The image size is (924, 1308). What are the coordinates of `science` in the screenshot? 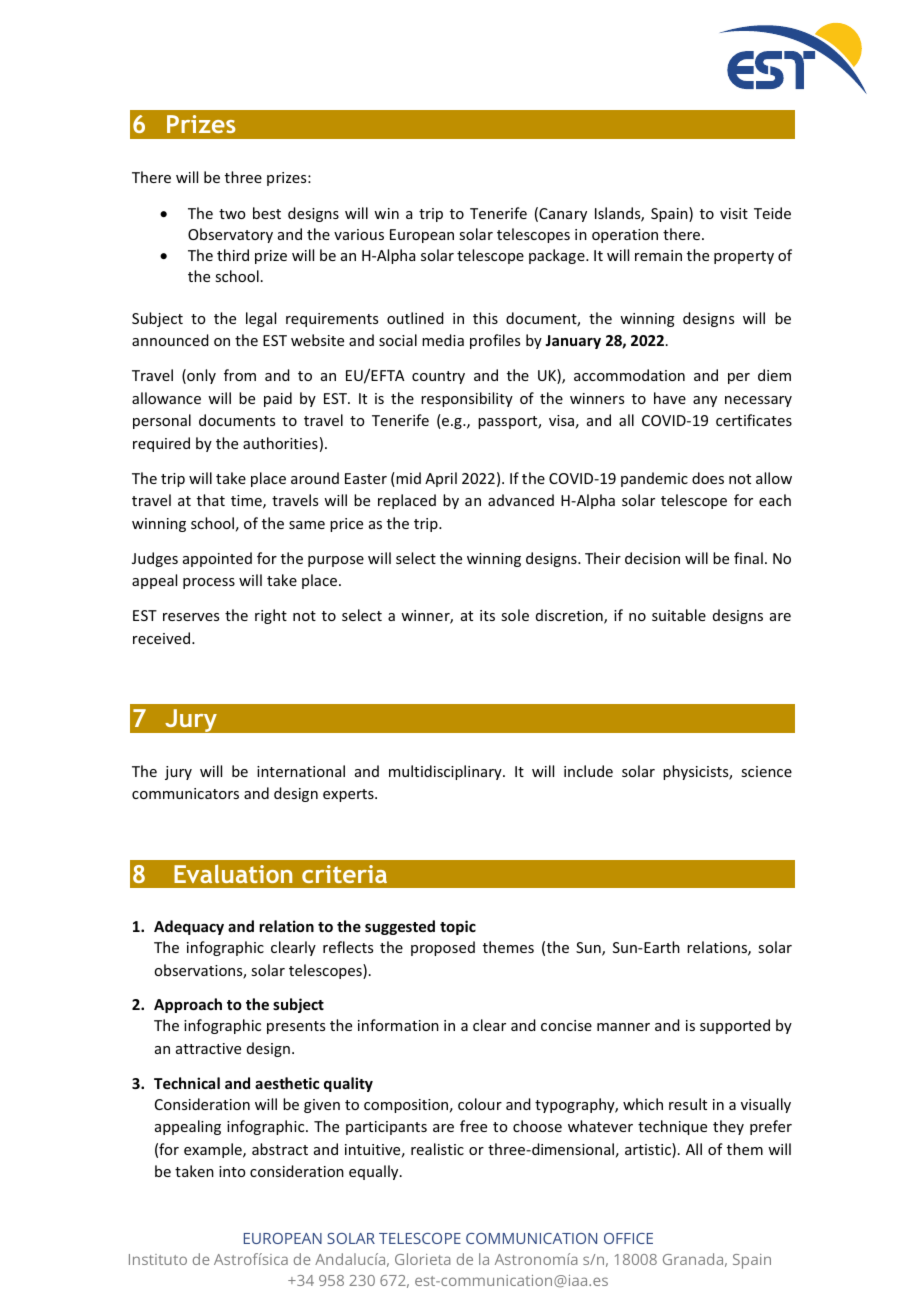 It's located at (766, 771).
